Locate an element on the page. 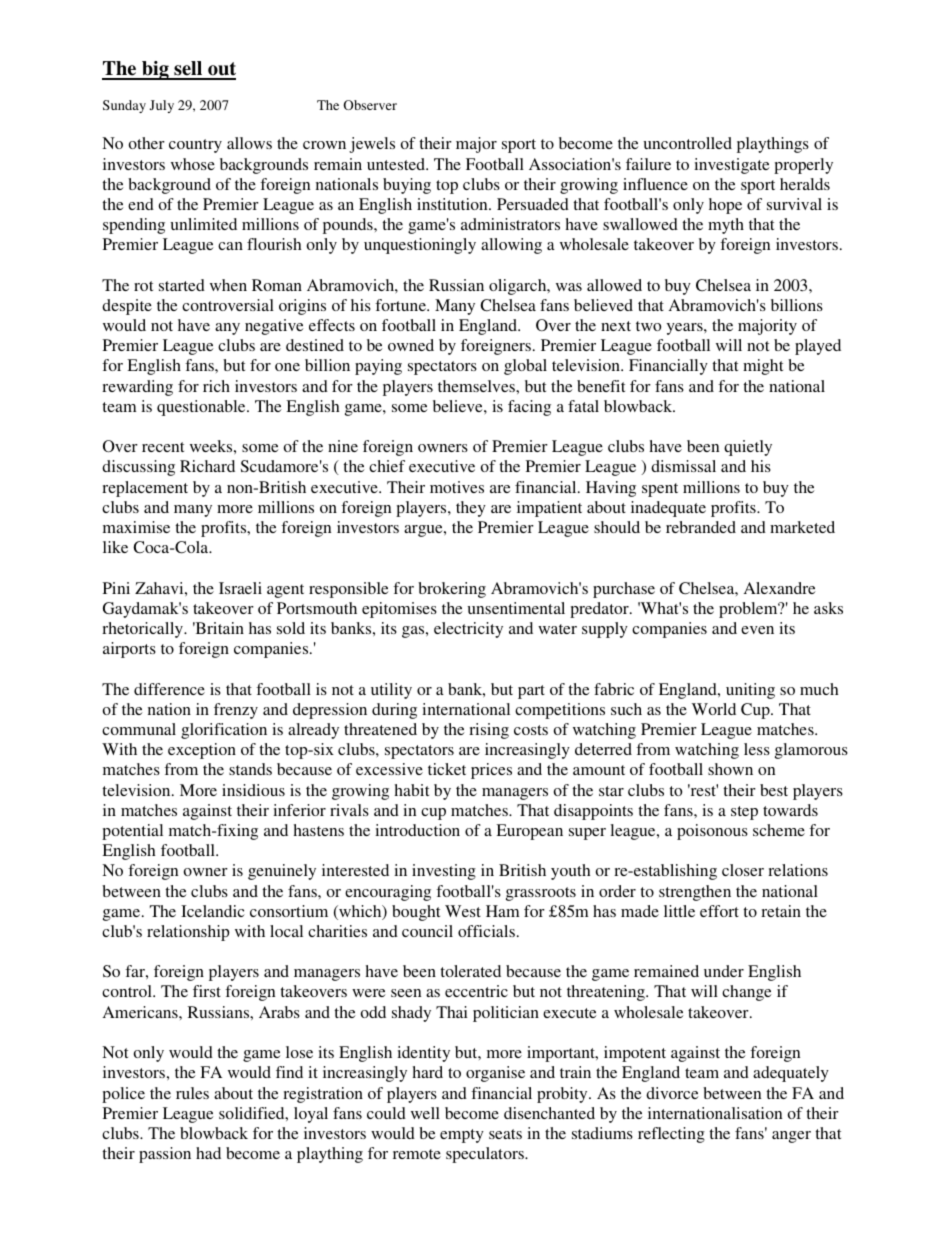 The image size is (952, 1233). Observer is located at coordinates (370, 105).
